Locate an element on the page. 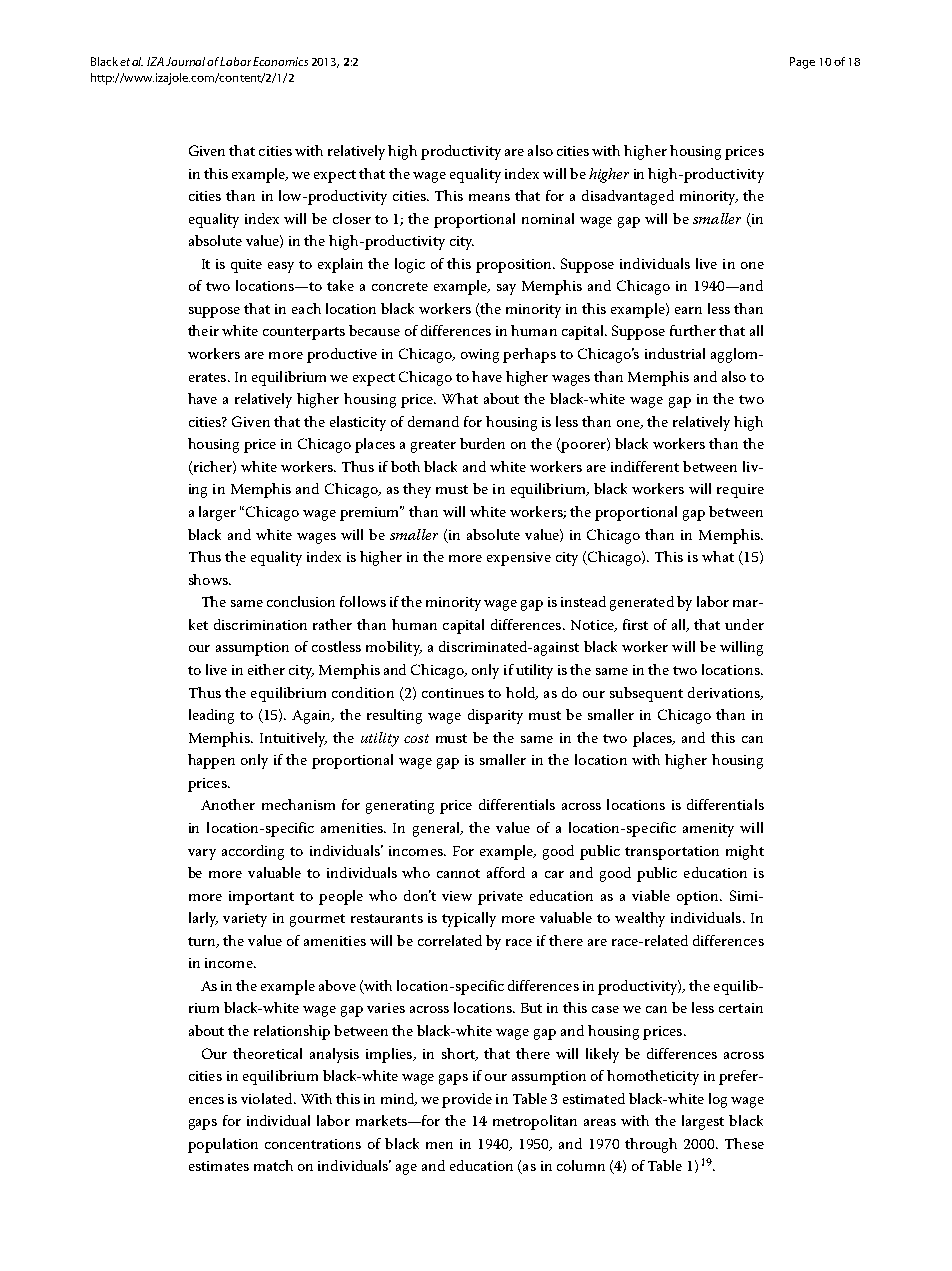 The height and width of the image is (1271, 952). Page is located at coordinates (802, 63).
